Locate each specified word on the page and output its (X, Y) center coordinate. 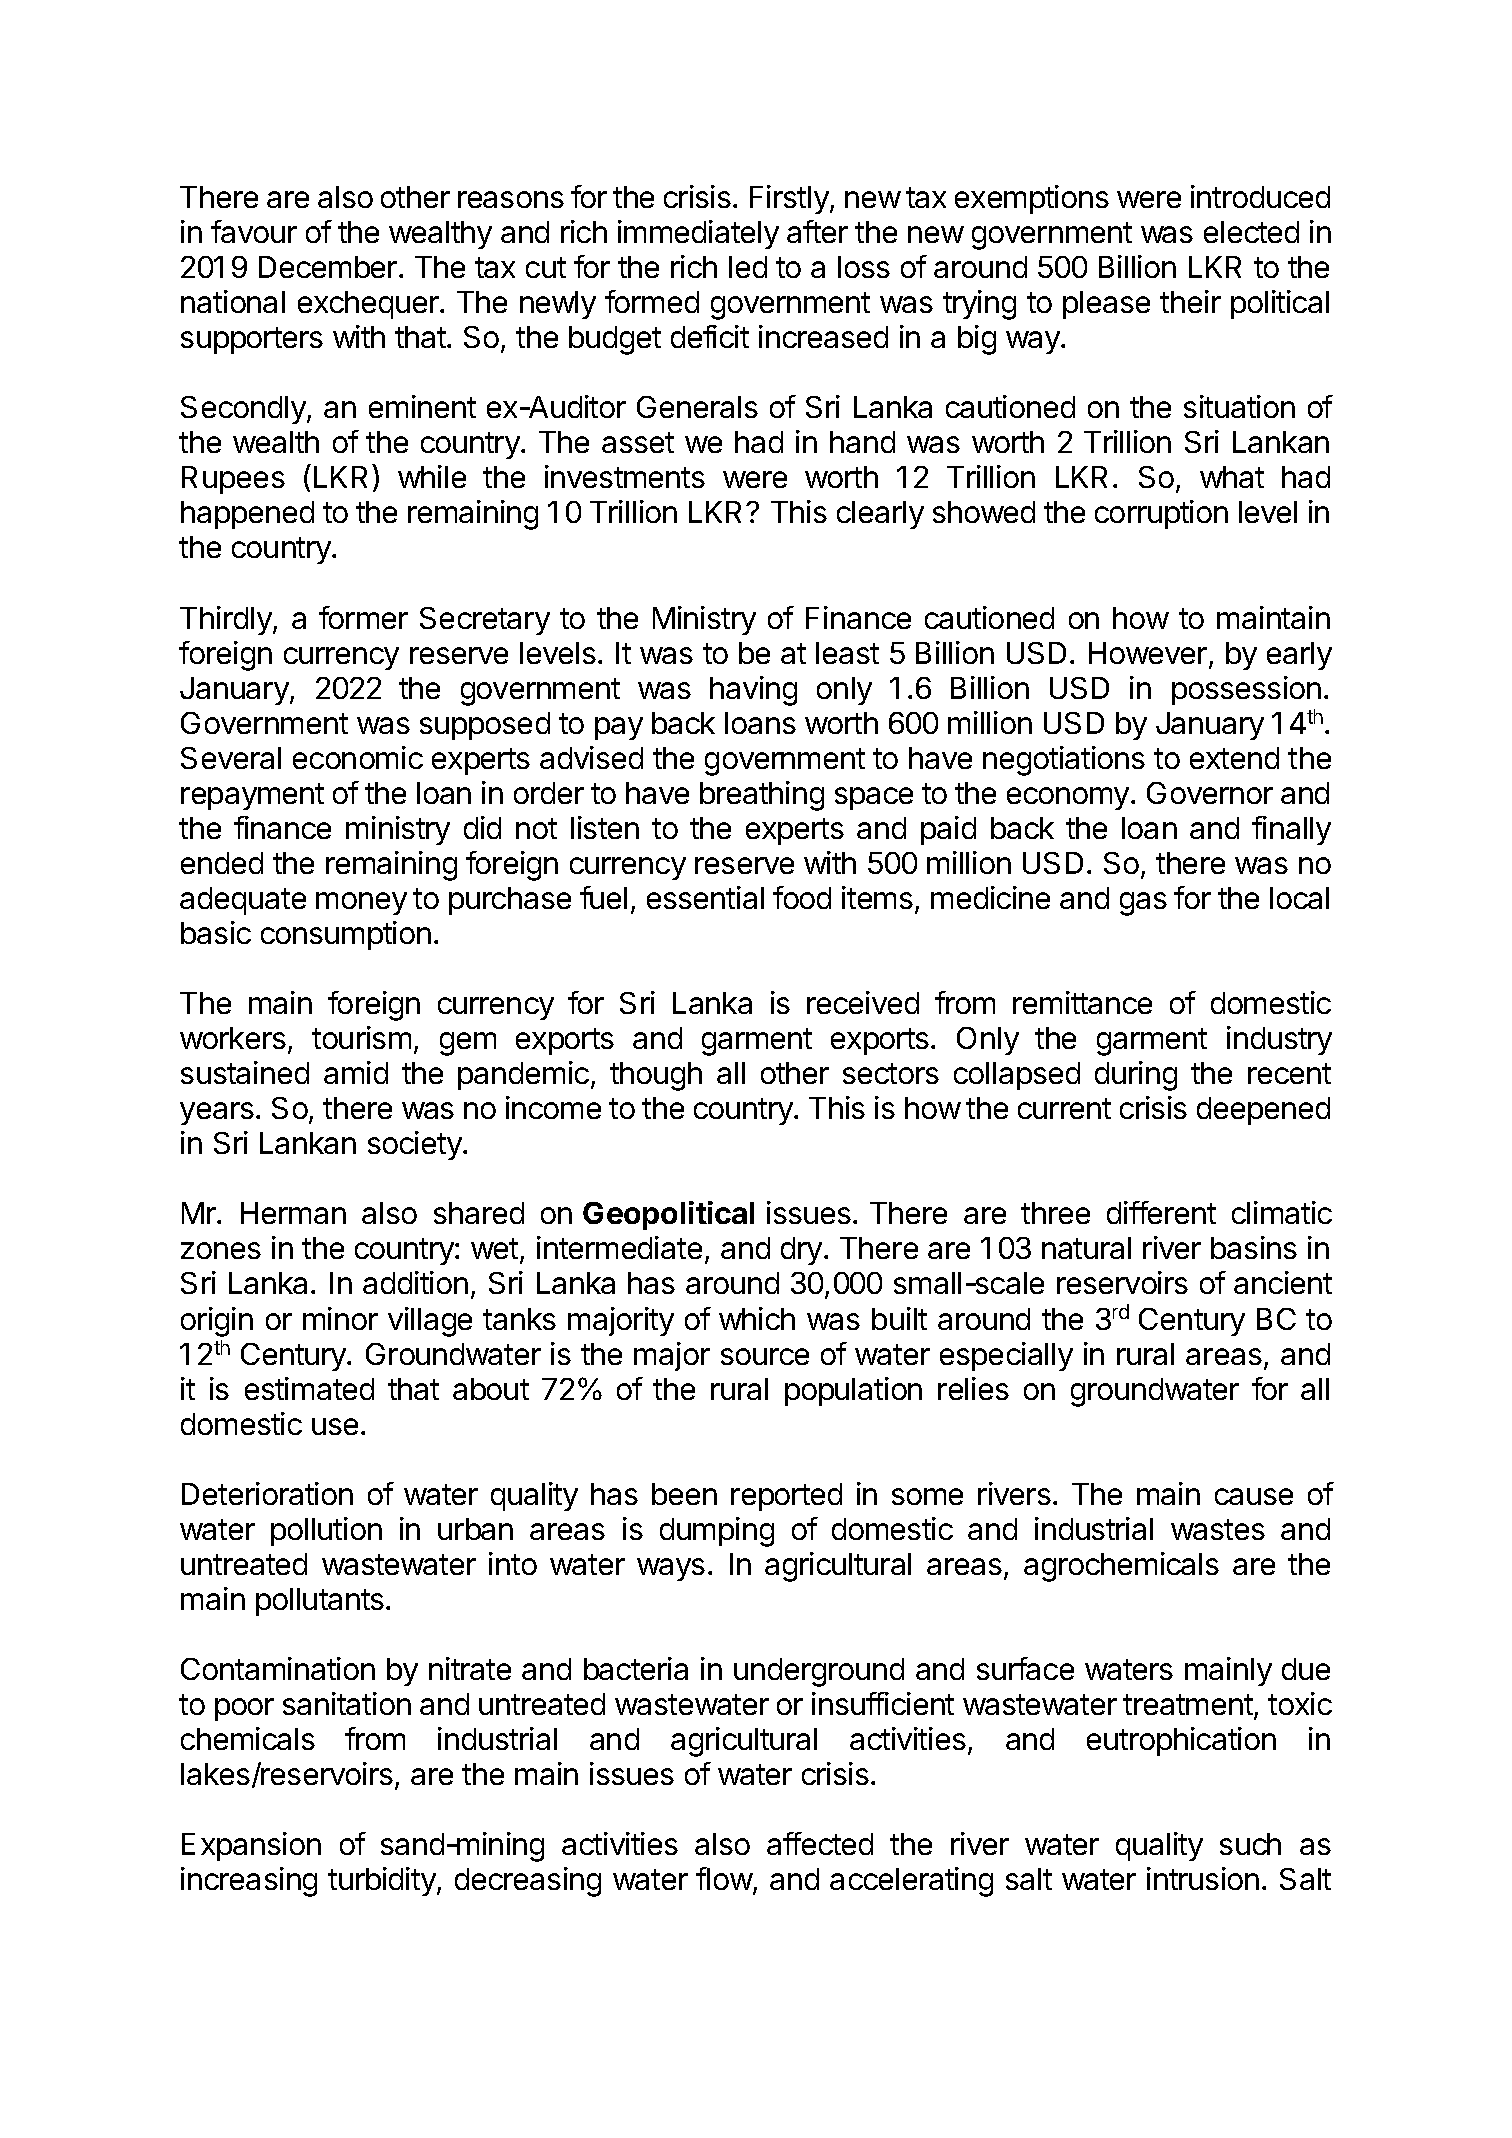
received (863, 1002)
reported (786, 1497)
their (1190, 301)
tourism (361, 1037)
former (363, 617)
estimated (309, 1388)
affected (820, 1843)
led (748, 267)
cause (1254, 1496)
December (329, 267)
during (1136, 1076)
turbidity (382, 1881)
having (753, 691)
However (1149, 654)
